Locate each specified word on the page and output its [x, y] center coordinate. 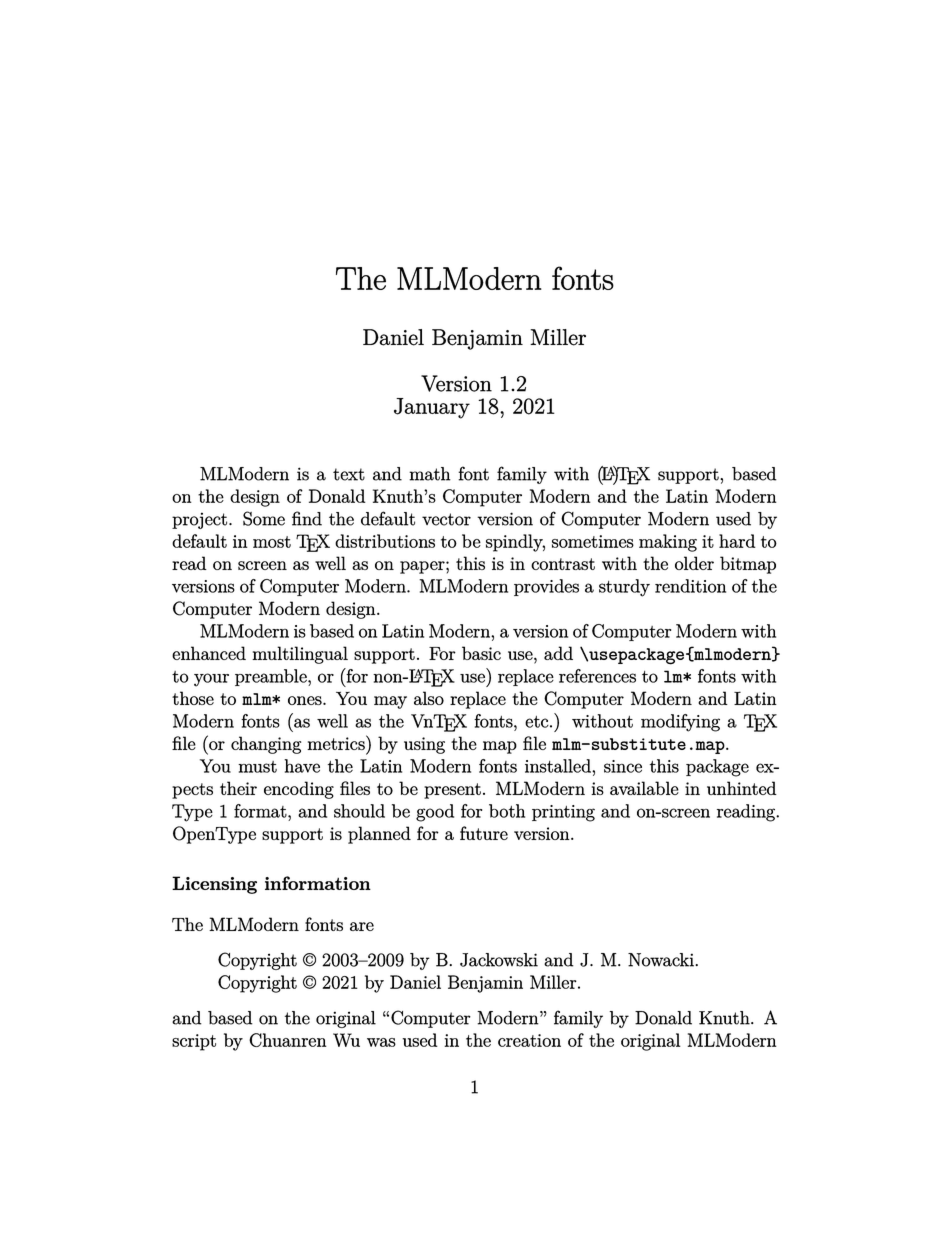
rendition [690, 586]
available [644, 788]
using [424, 745]
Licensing [214, 885]
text [349, 474]
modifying [680, 723]
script [194, 1042]
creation [529, 1040]
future [484, 833]
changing [266, 745]
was [381, 1042]
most [272, 542]
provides [546, 587]
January [432, 408]
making [668, 543]
